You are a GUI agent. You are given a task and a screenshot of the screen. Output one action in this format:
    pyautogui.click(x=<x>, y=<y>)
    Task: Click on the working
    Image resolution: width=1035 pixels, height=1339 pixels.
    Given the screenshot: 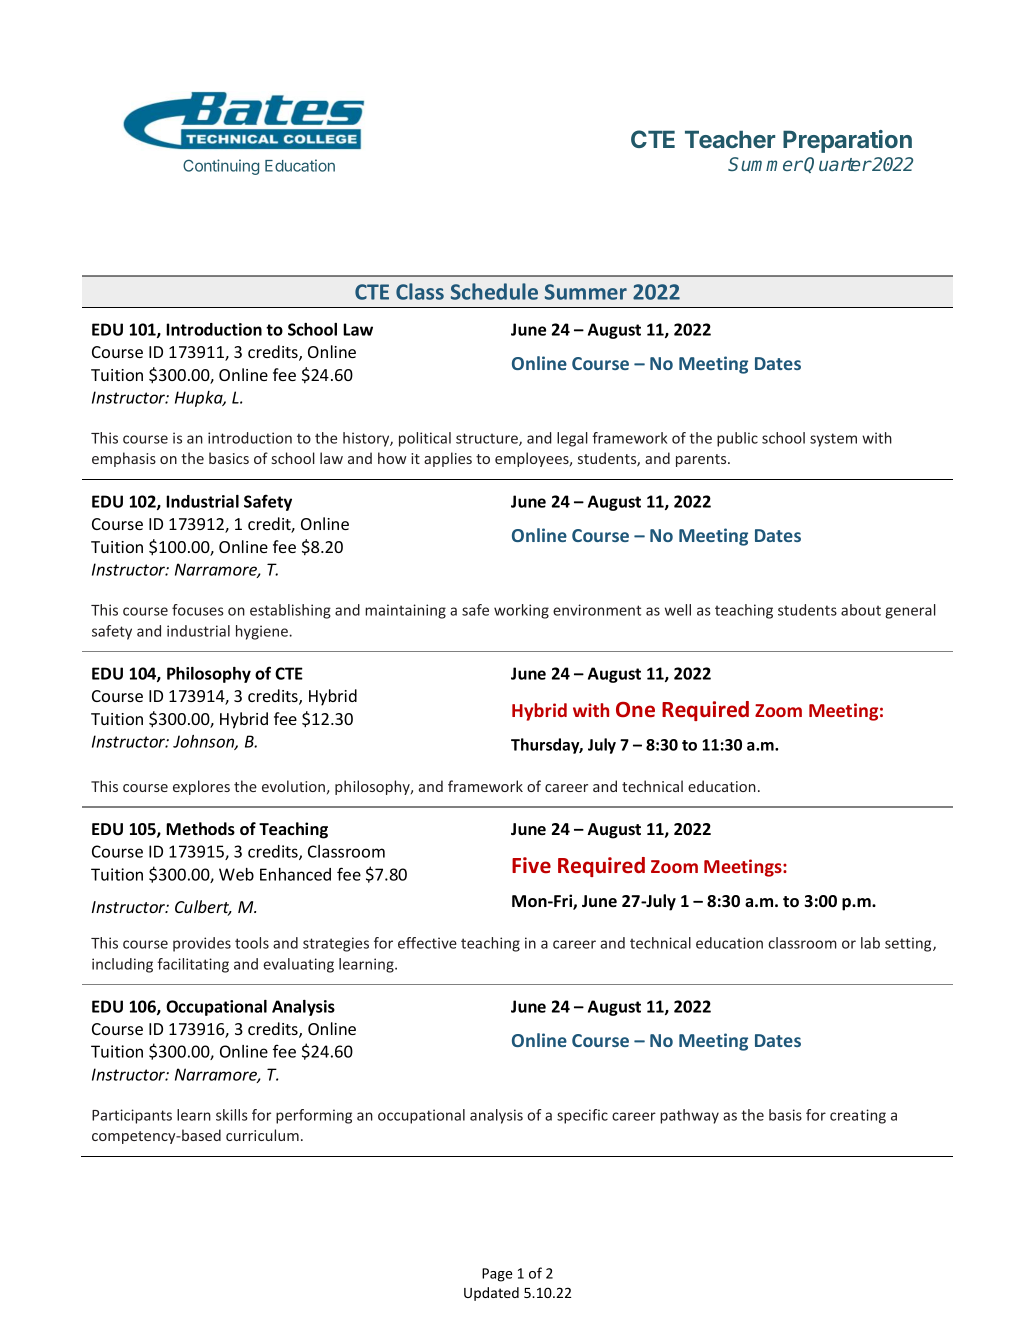 What is the action you would take?
    pyautogui.click(x=521, y=611)
